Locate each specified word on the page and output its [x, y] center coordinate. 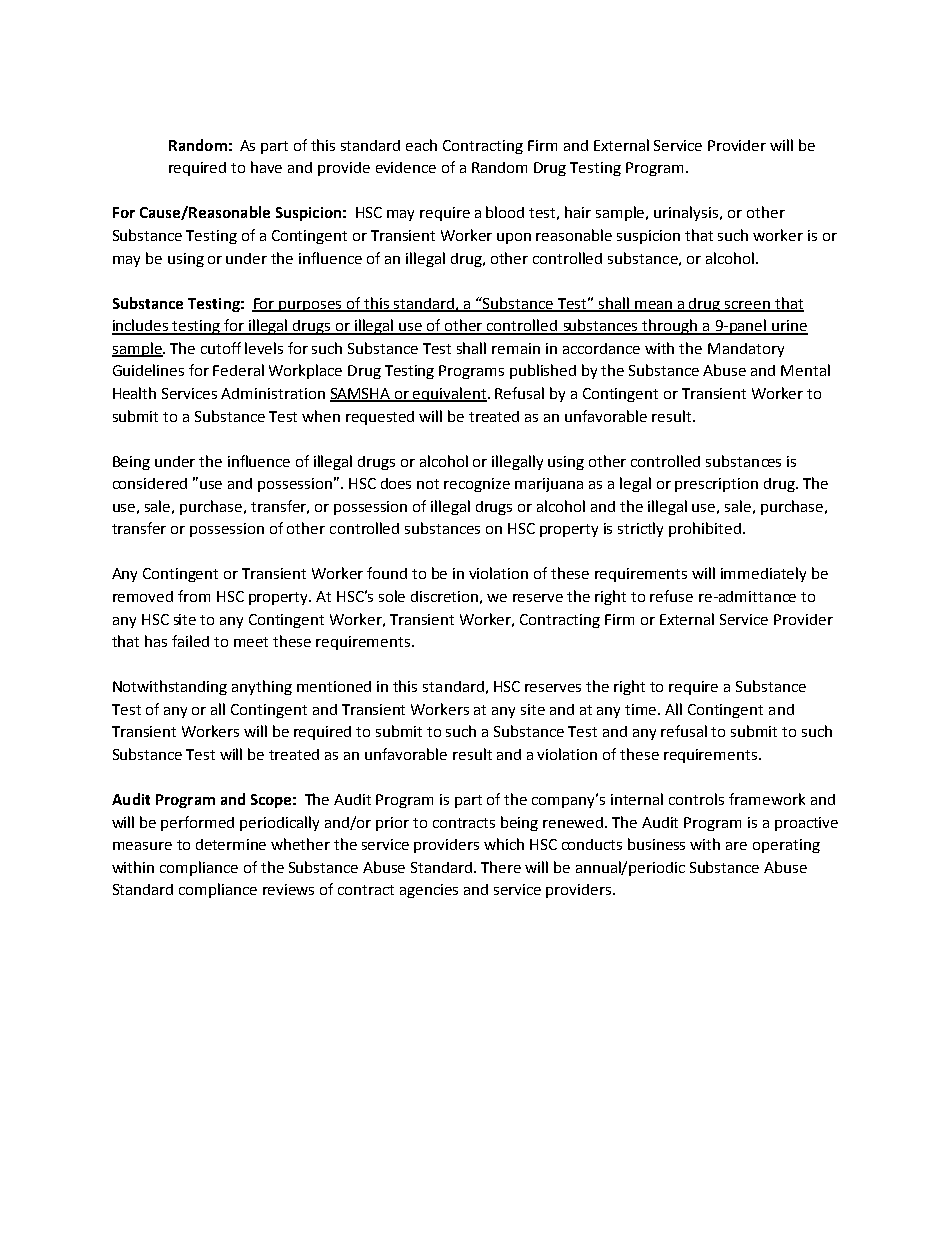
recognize [477, 485]
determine [231, 844]
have [266, 167]
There [501, 867]
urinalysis [687, 213]
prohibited [705, 529]
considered [150, 483]
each [421, 145]
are [736, 846]
